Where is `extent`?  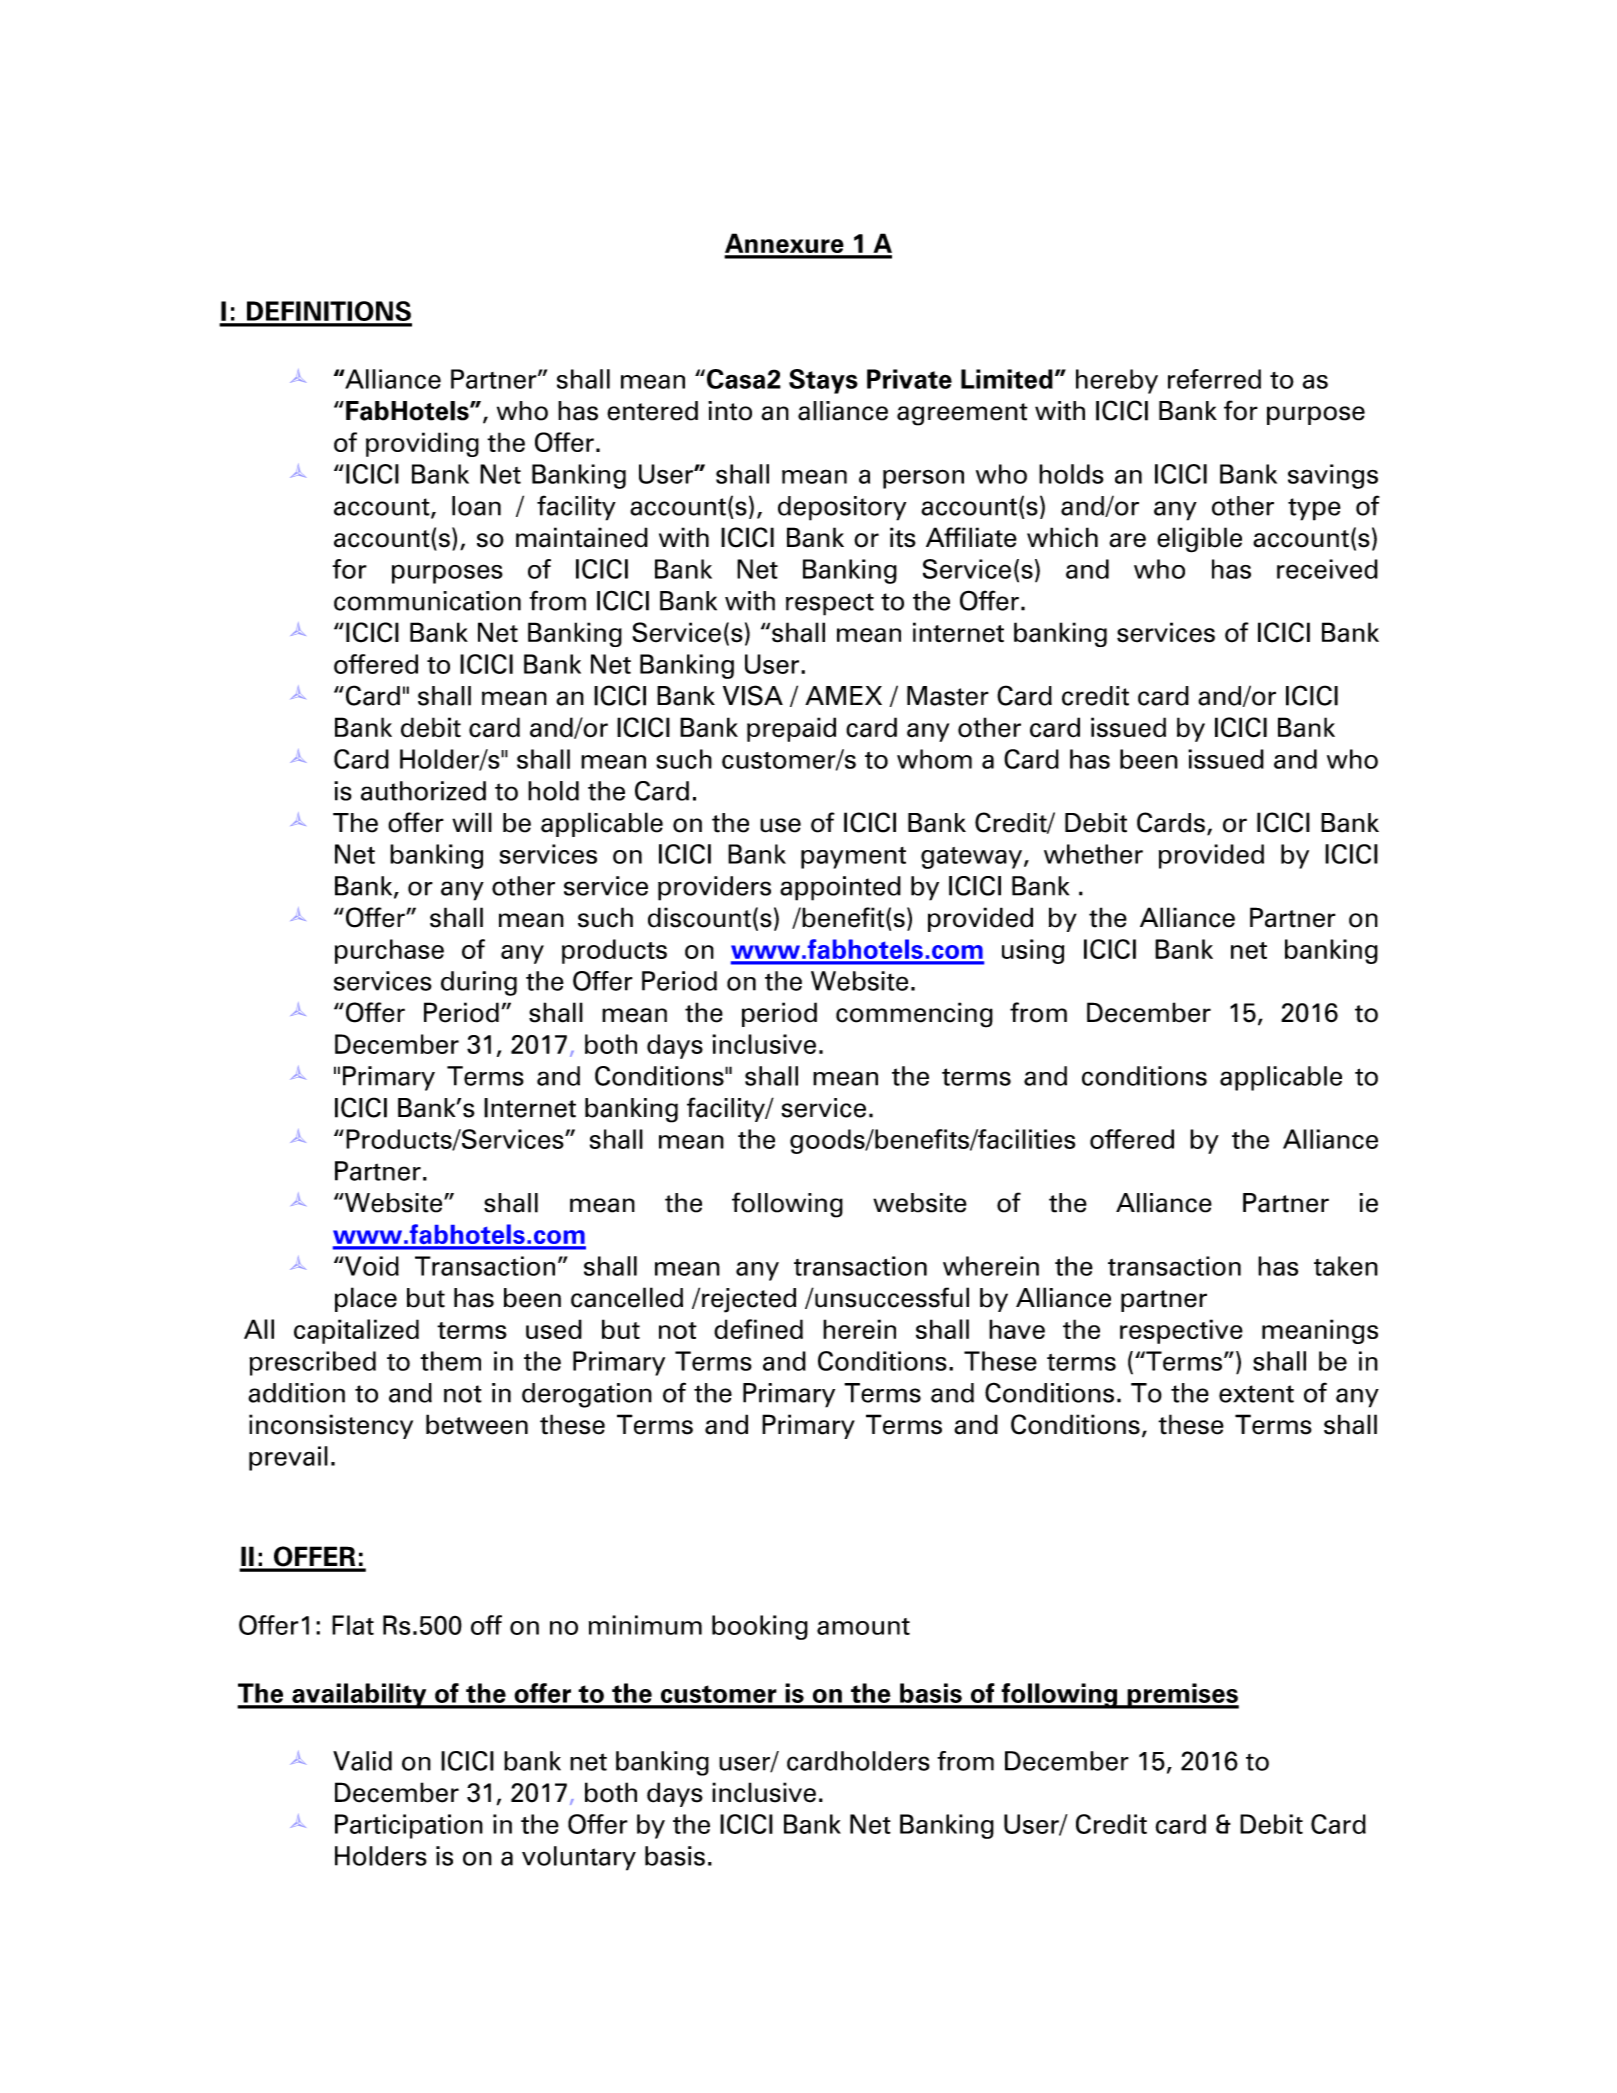
extent is located at coordinates (1256, 1394).
